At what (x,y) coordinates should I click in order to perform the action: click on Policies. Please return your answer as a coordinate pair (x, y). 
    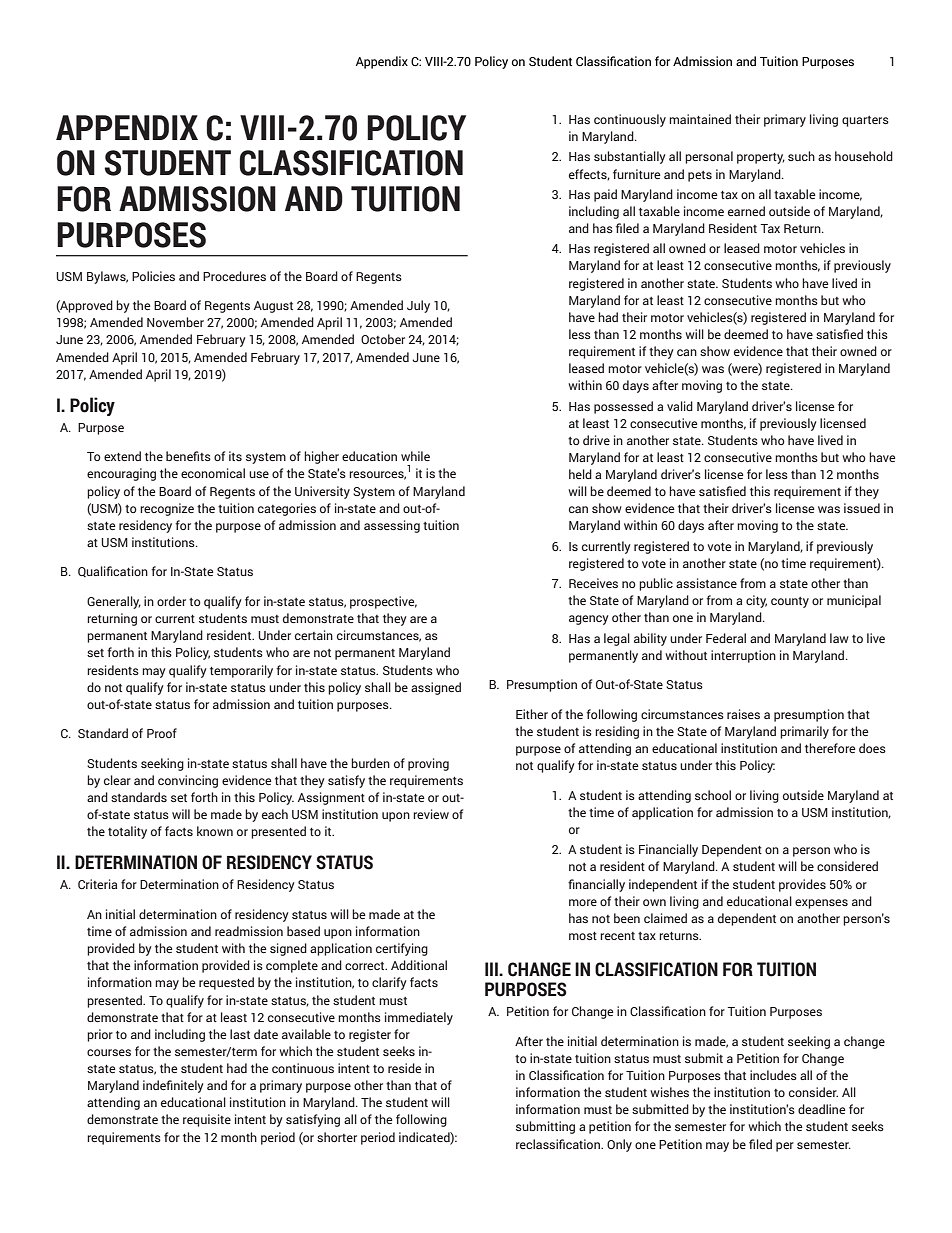
    Looking at the image, I should click on (153, 276).
